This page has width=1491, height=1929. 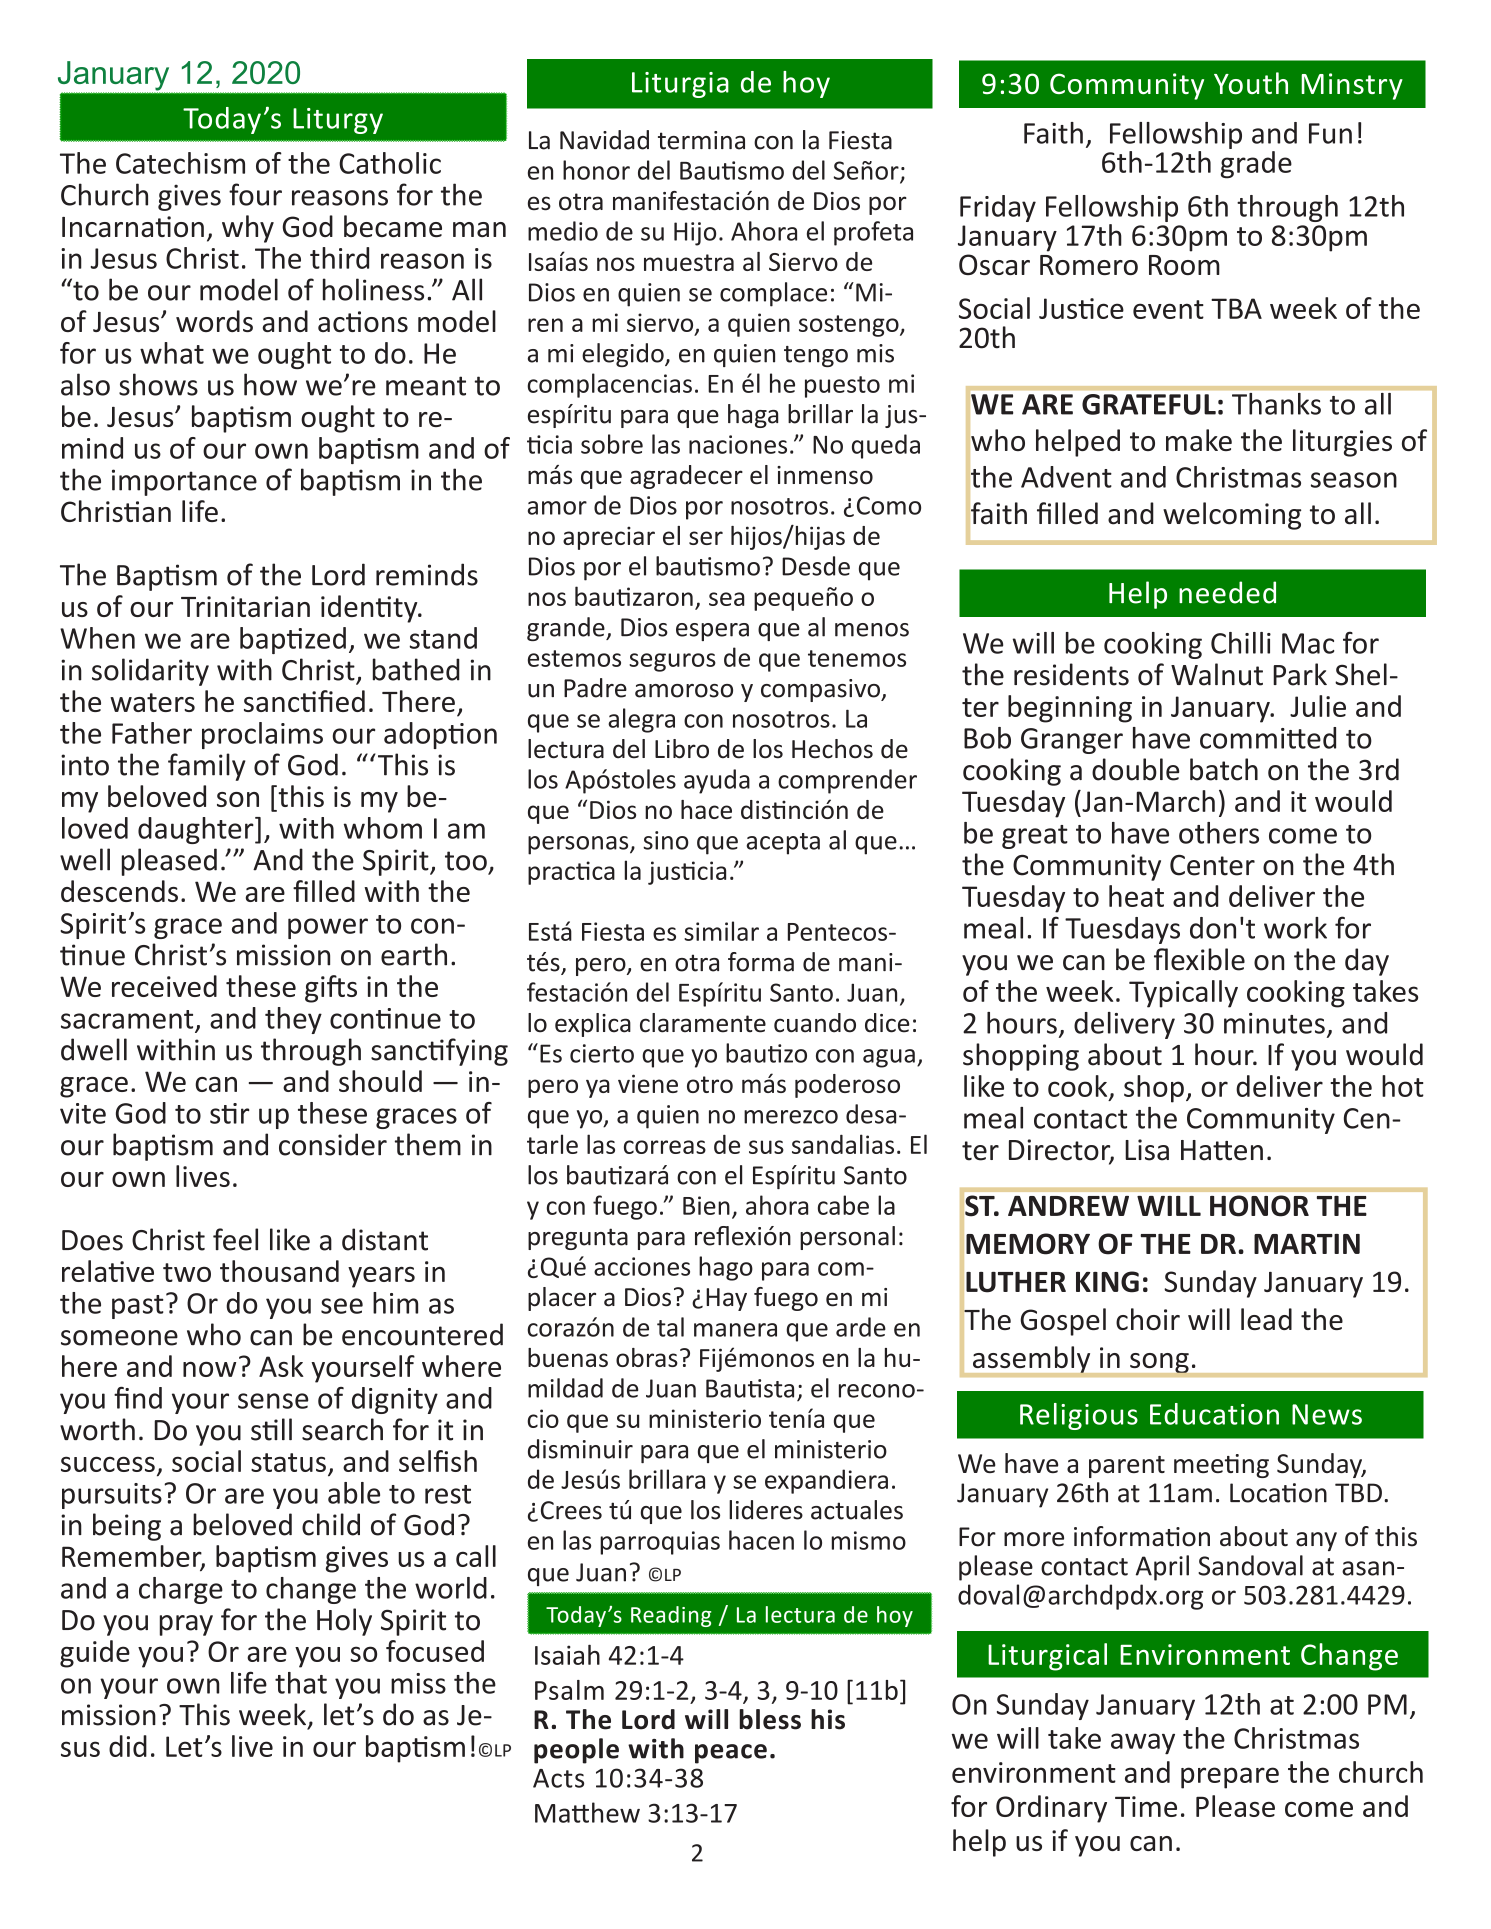 I want to click on Chilli, so click(x=1241, y=643).
